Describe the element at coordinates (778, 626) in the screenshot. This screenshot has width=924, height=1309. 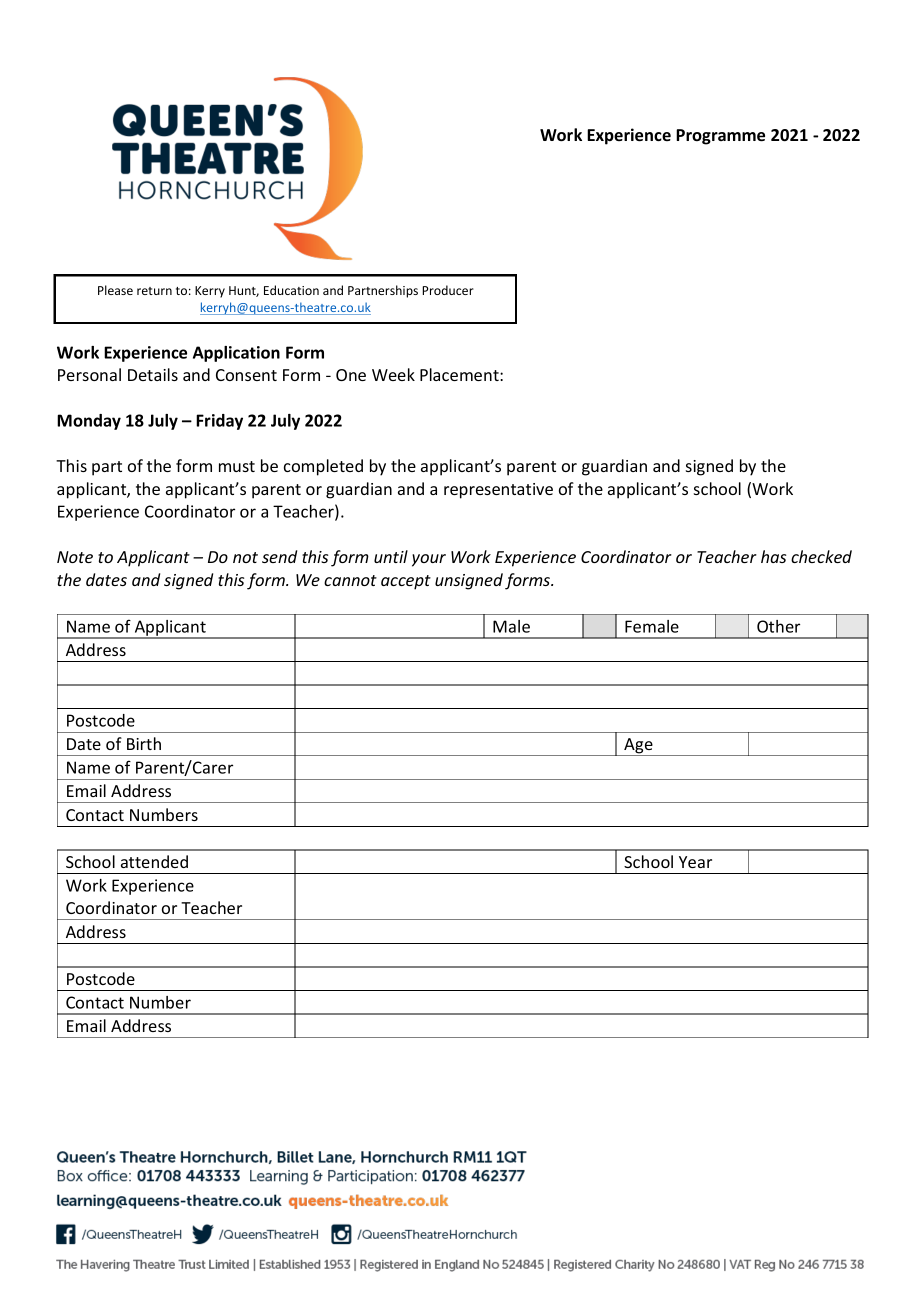
I see `Other` at that location.
